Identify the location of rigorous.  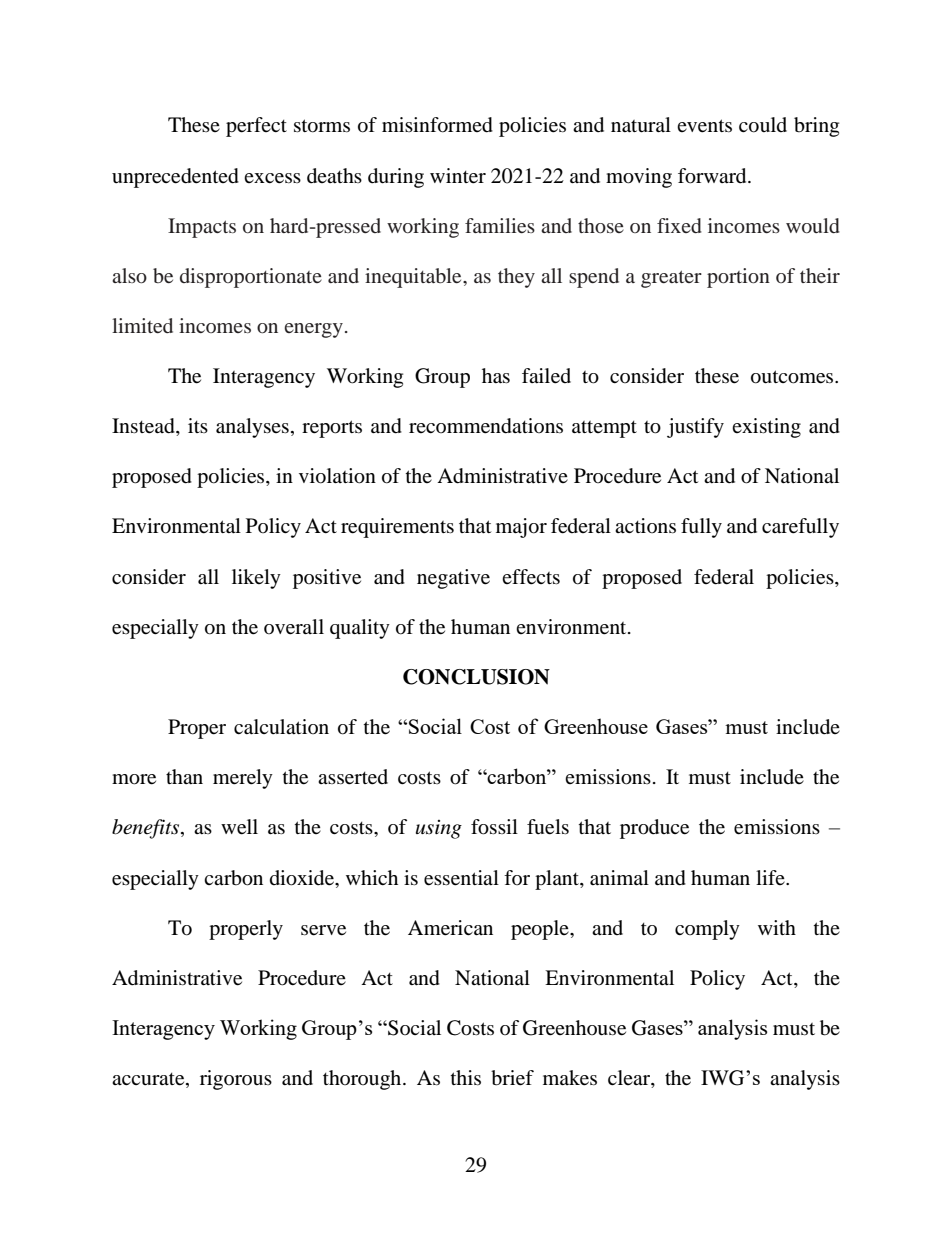
(236, 1080).
